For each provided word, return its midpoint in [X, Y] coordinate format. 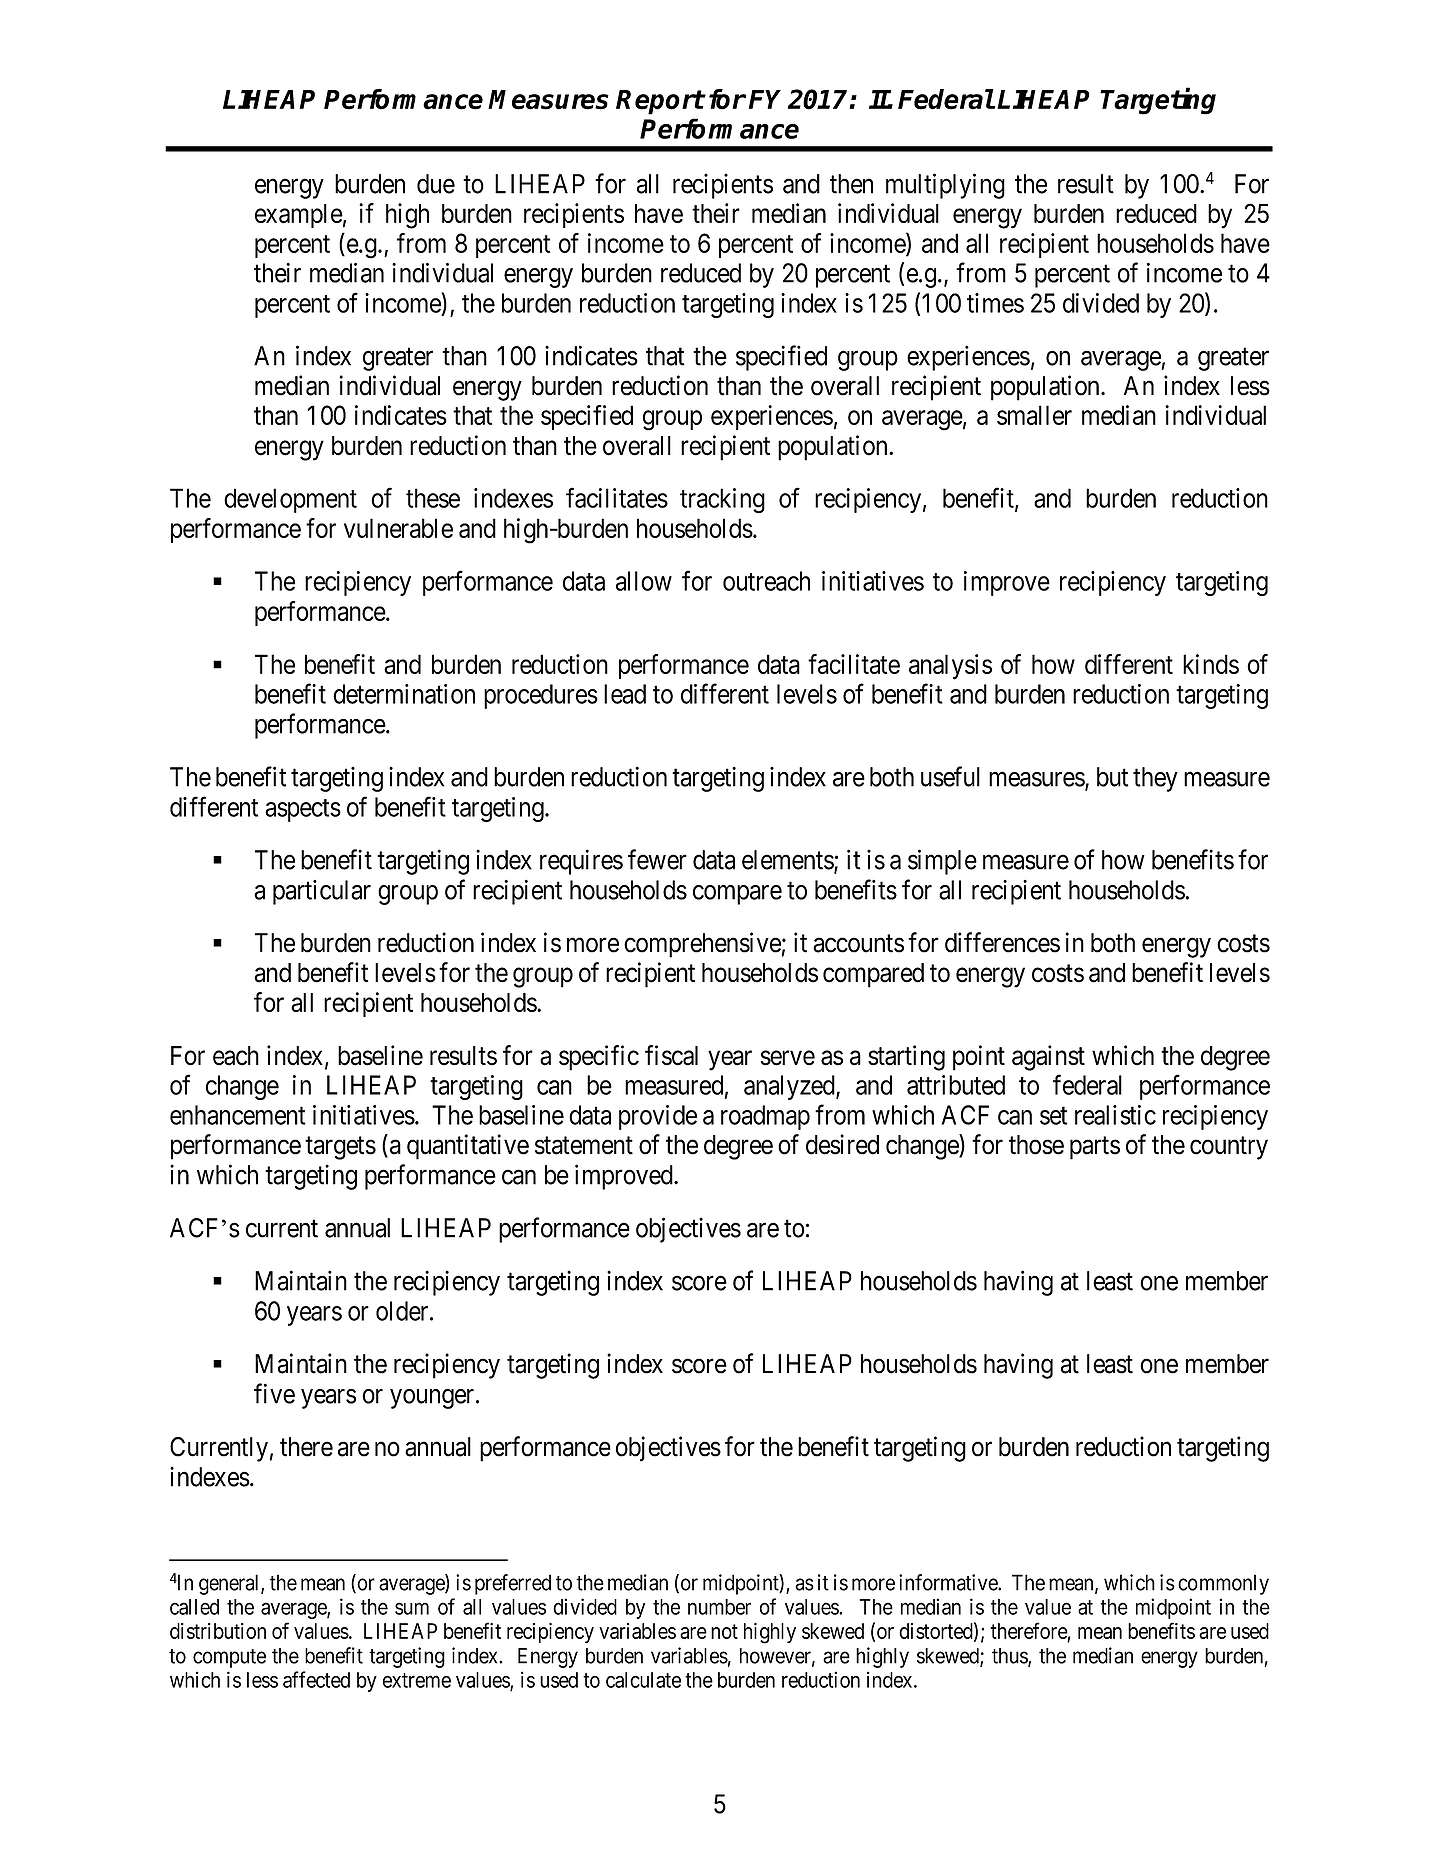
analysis [950, 667]
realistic [1115, 1115]
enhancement [238, 1115]
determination [404, 694]
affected [316, 1679]
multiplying [945, 186]
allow [644, 581]
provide [658, 1117]
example [299, 216]
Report [660, 102]
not [724, 1631]
